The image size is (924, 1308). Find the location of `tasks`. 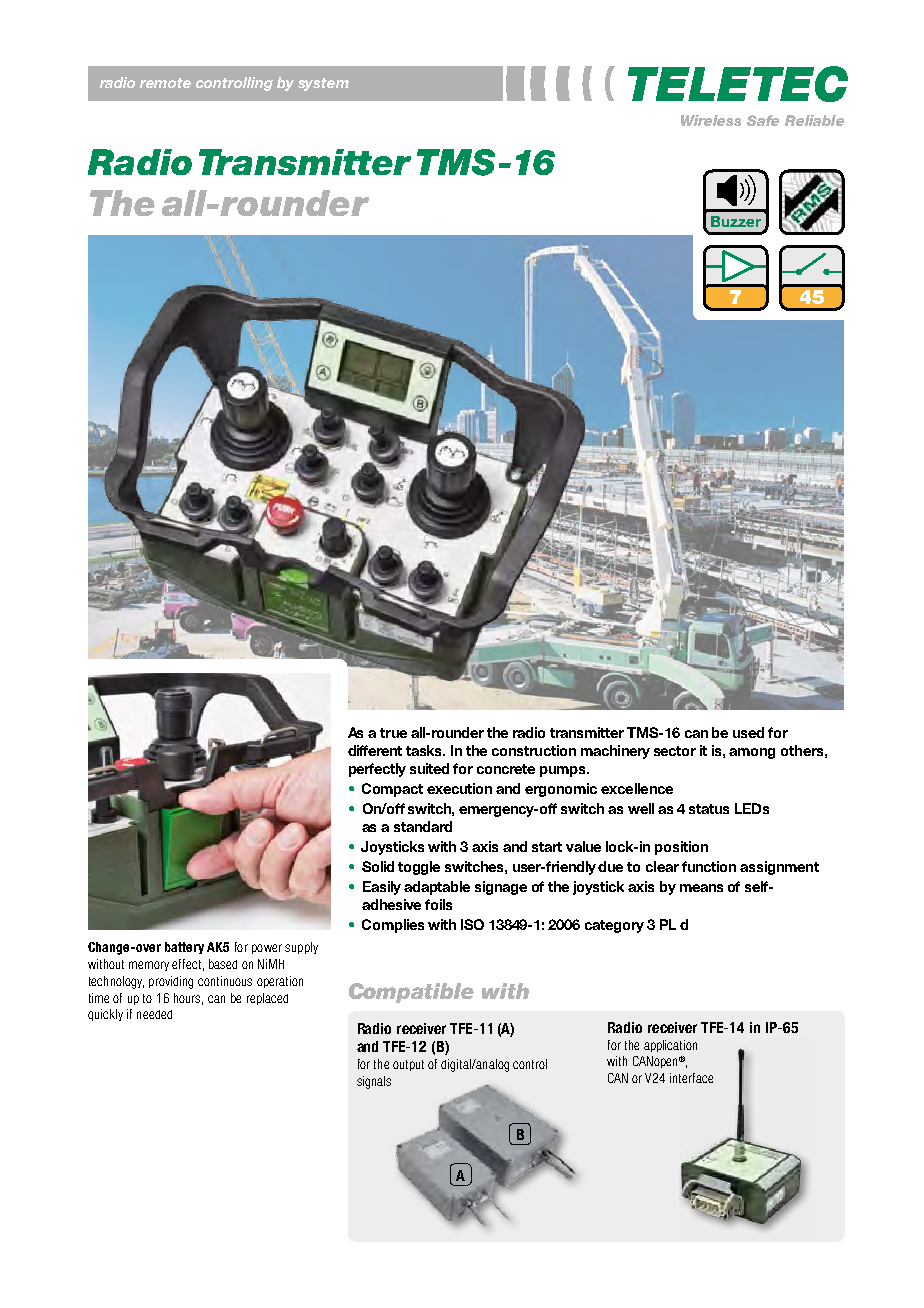

tasks is located at coordinates (425, 750).
